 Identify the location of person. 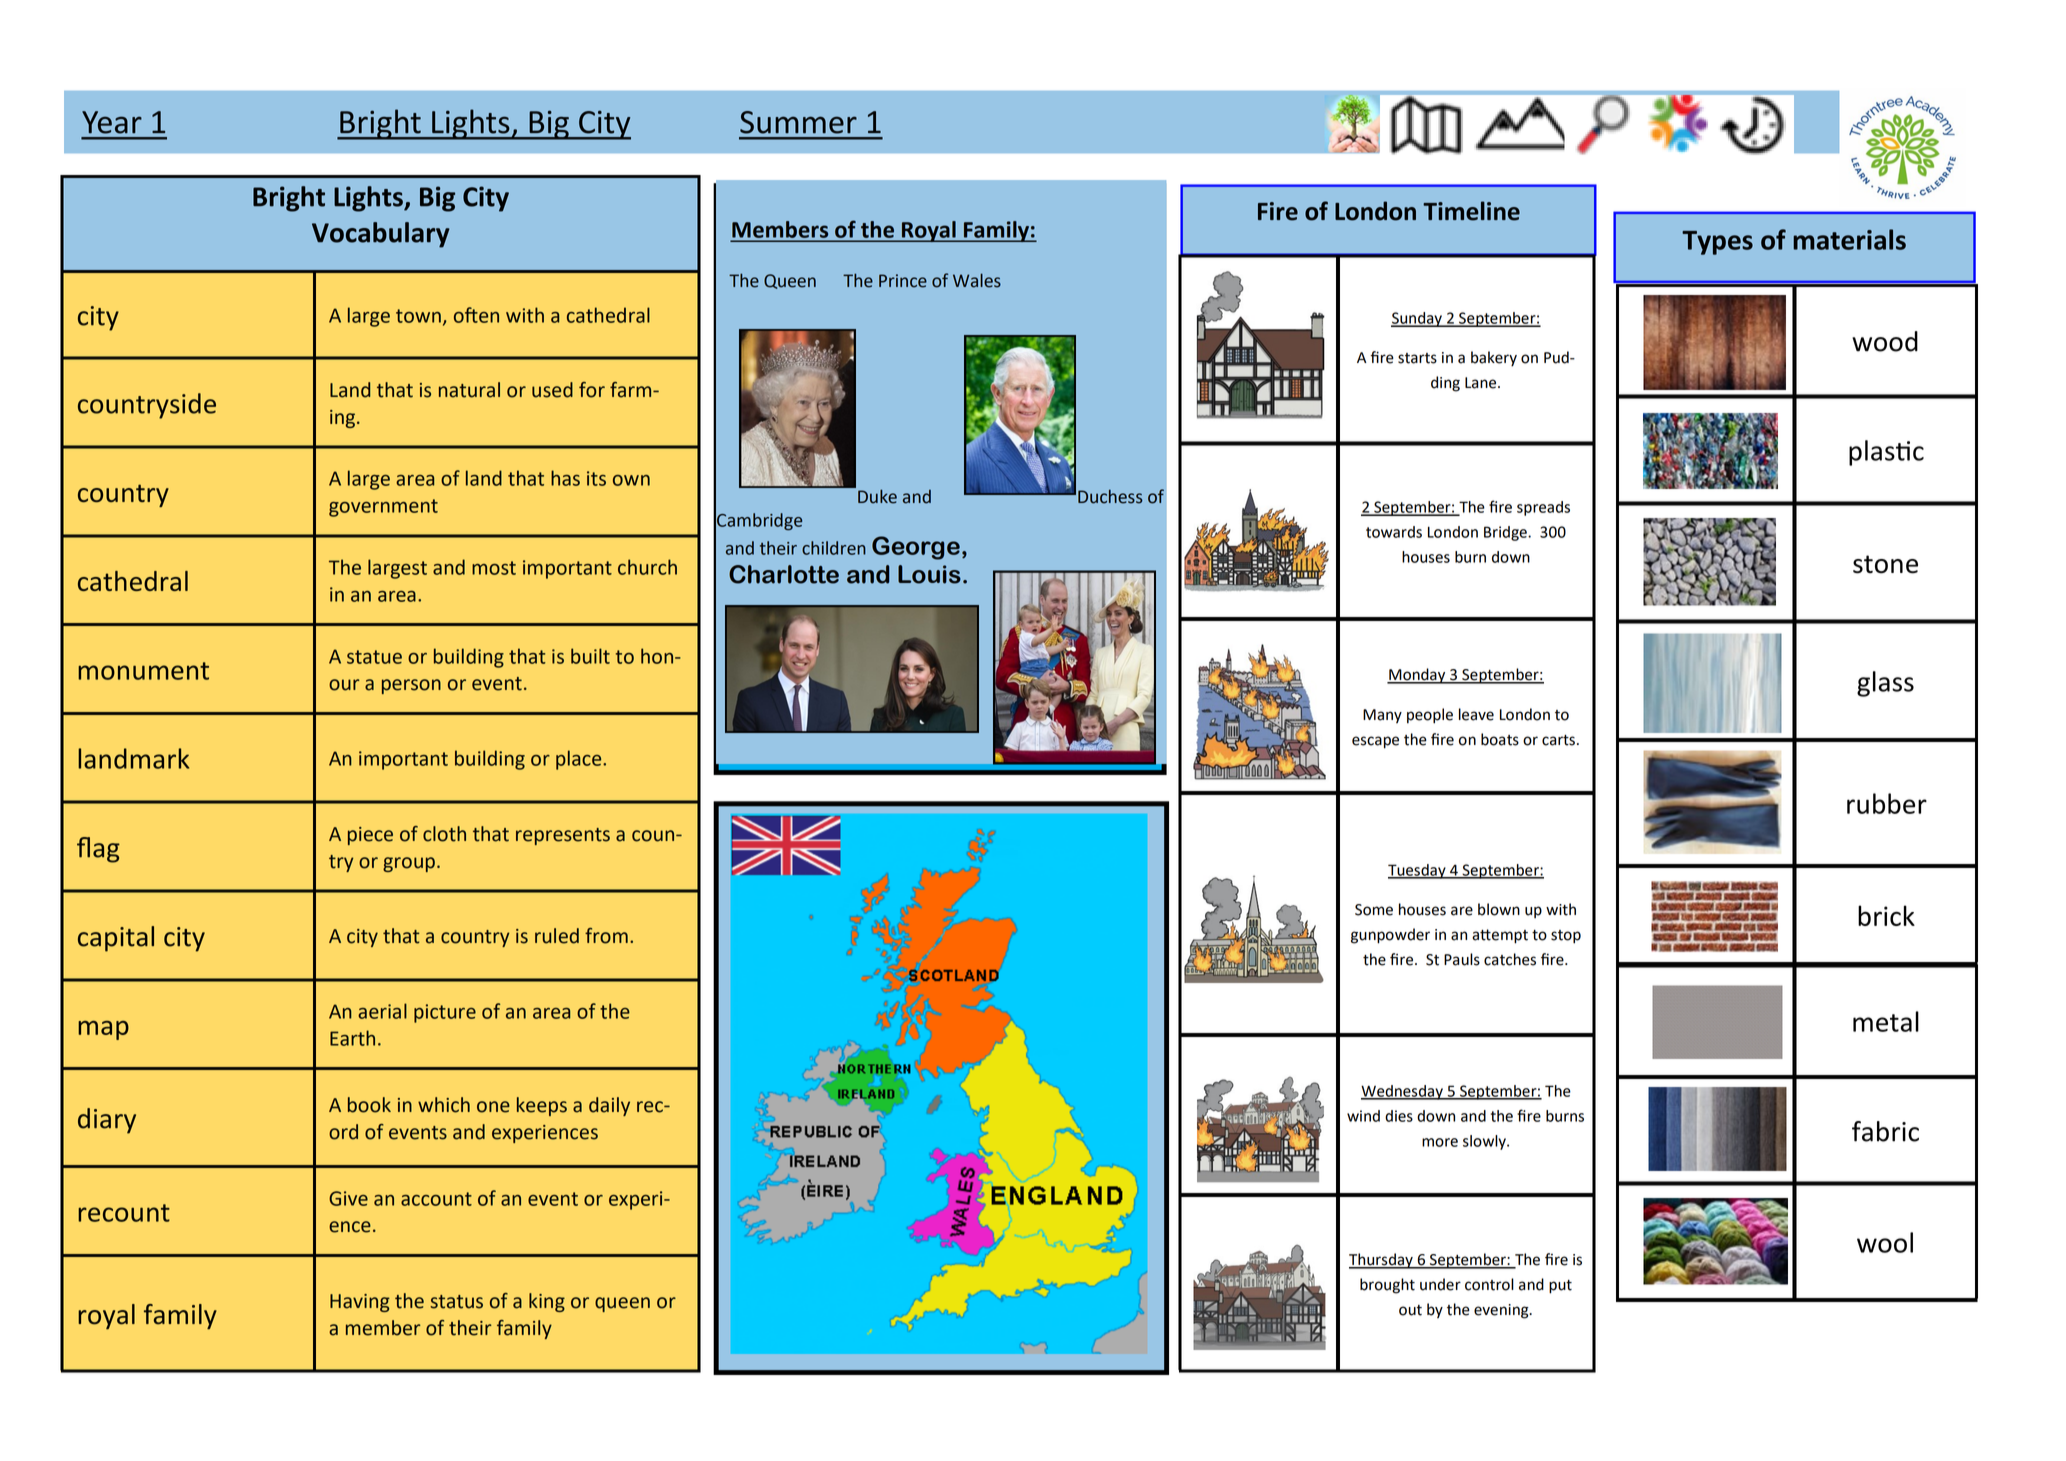
(411, 686).
